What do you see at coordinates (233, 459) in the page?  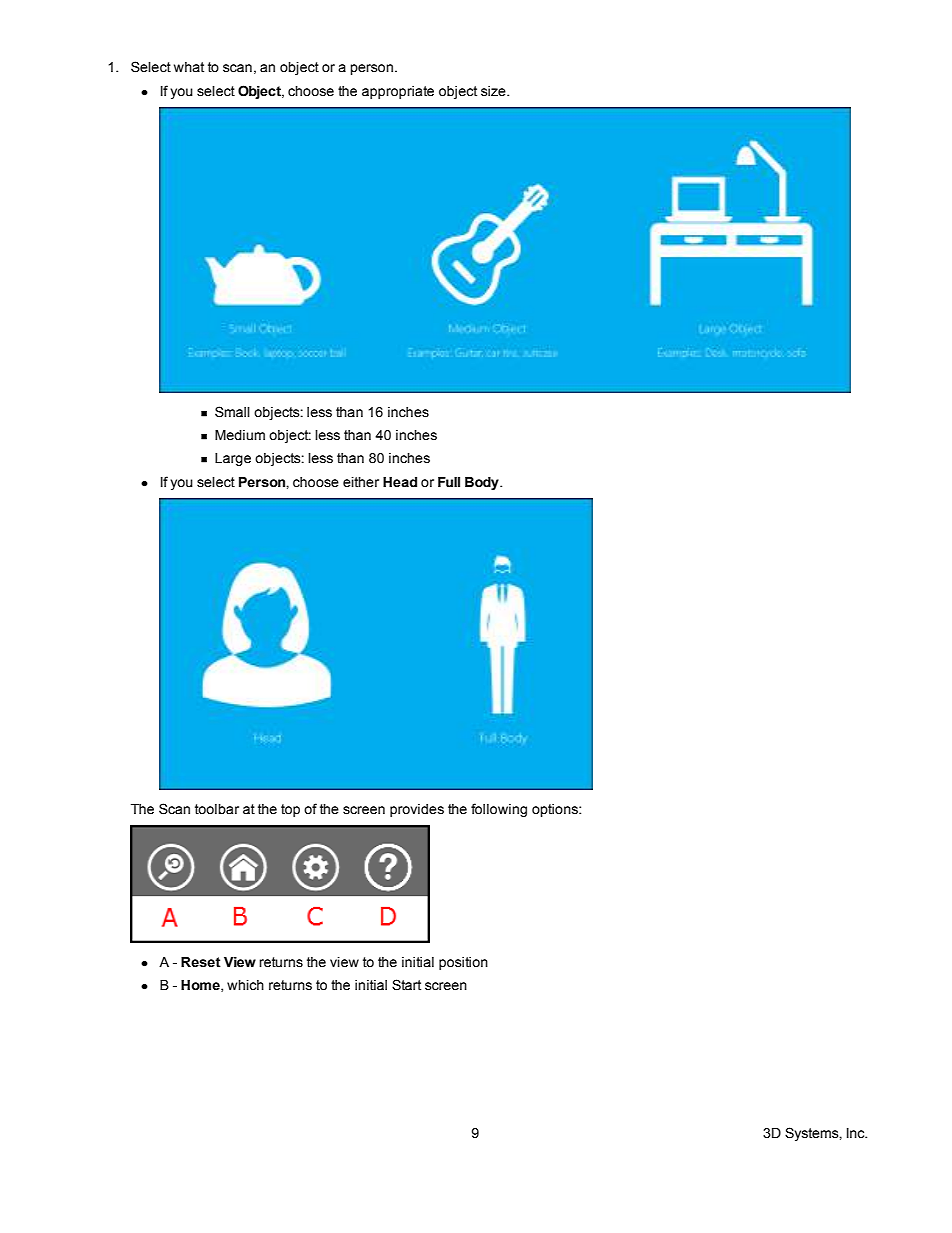 I see `Large` at bounding box center [233, 459].
